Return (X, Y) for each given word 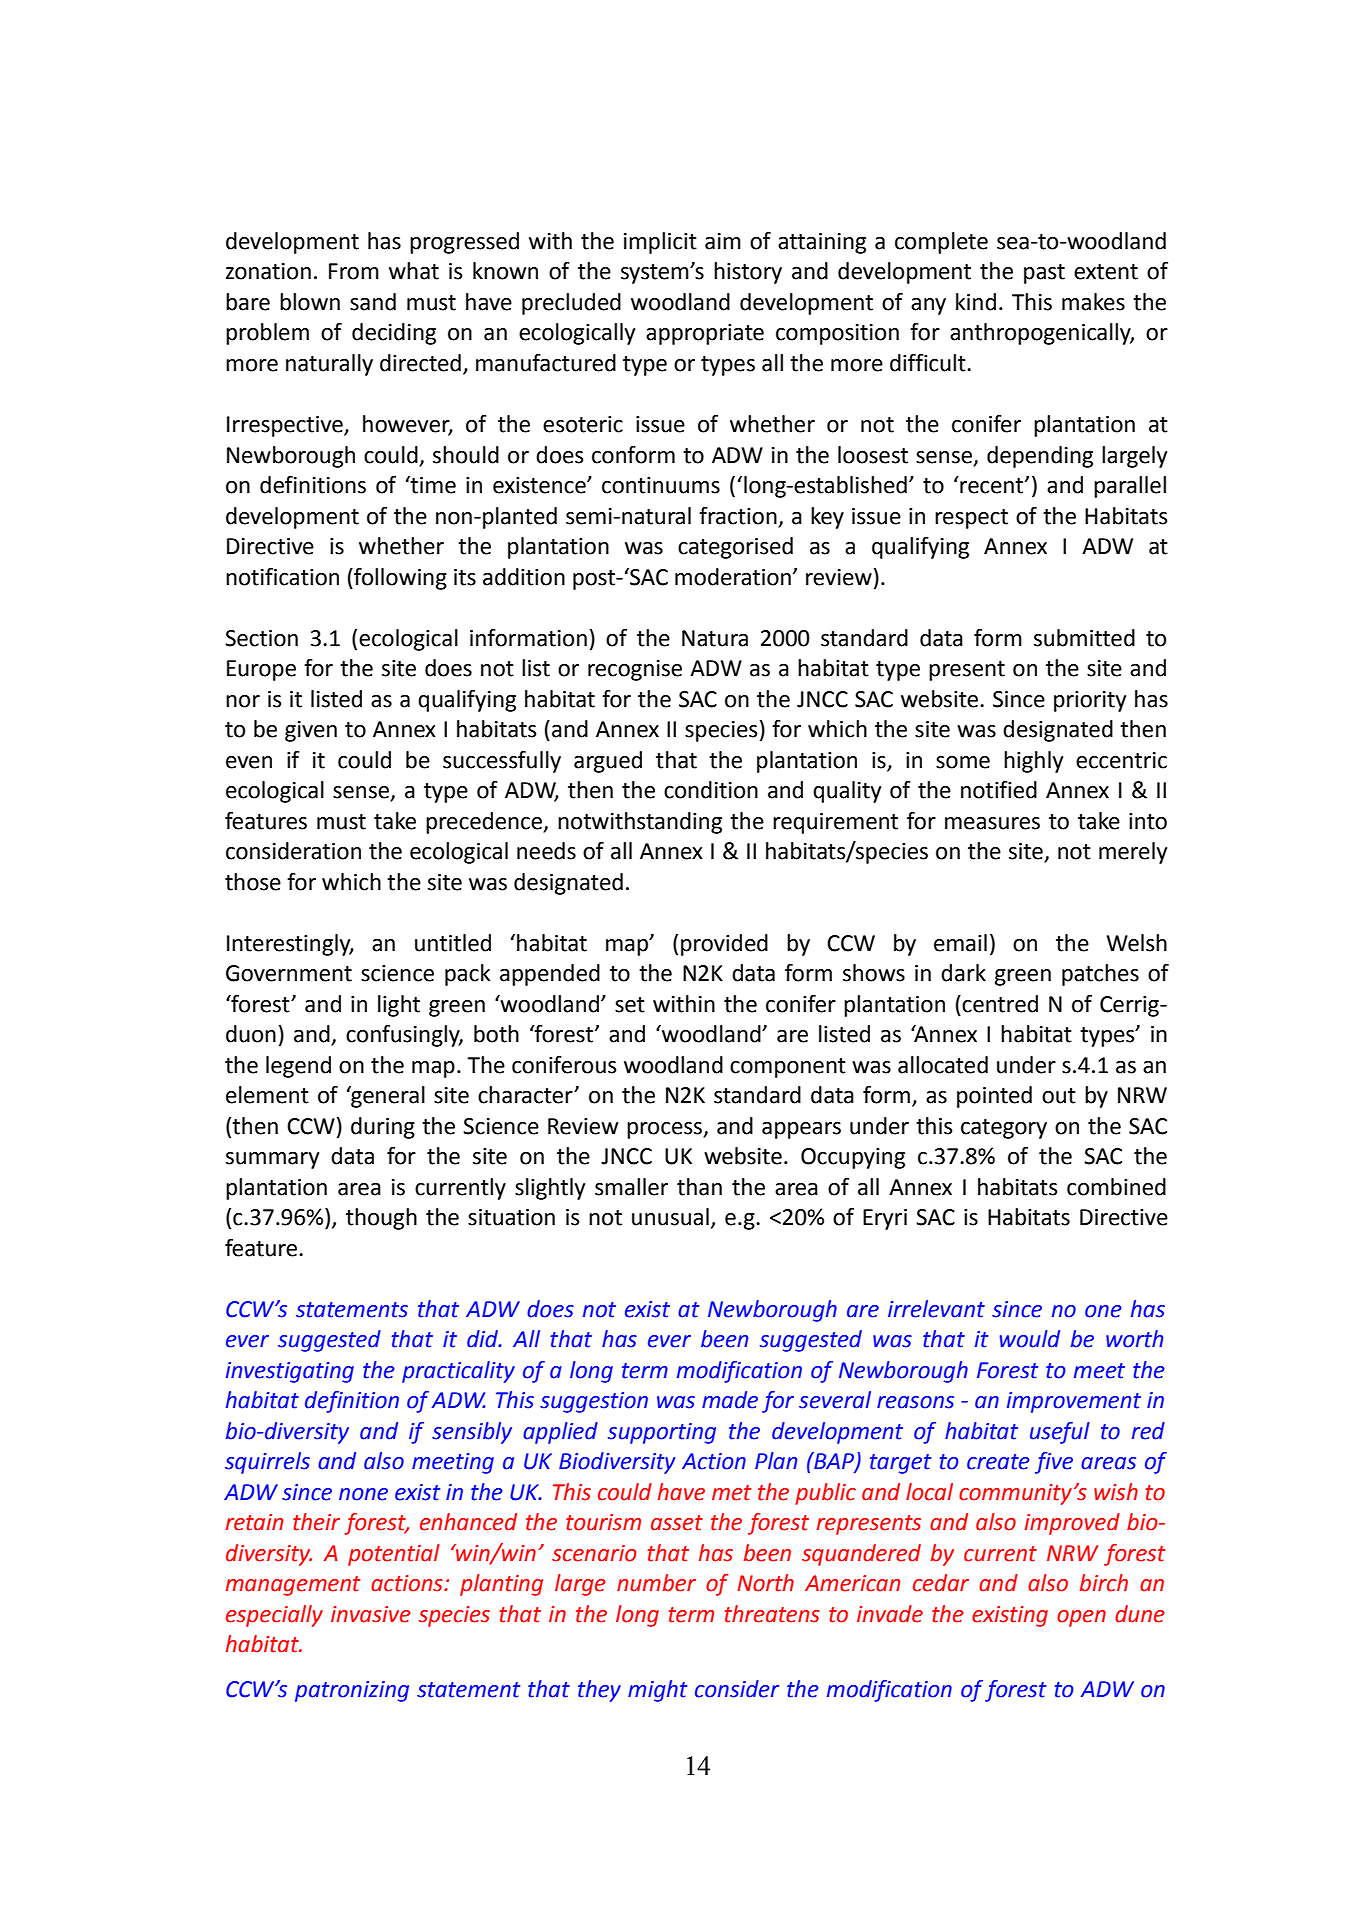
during (383, 1128)
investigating (290, 1372)
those (253, 882)
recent (990, 485)
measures (992, 823)
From (354, 271)
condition (711, 790)
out (1059, 1096)
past (1044, 274)
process (665, 1130)
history (748, 273)
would (1029, 1339)
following (399, 579)
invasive (371, 1614)
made (730, 1400)
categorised (735, 548)
